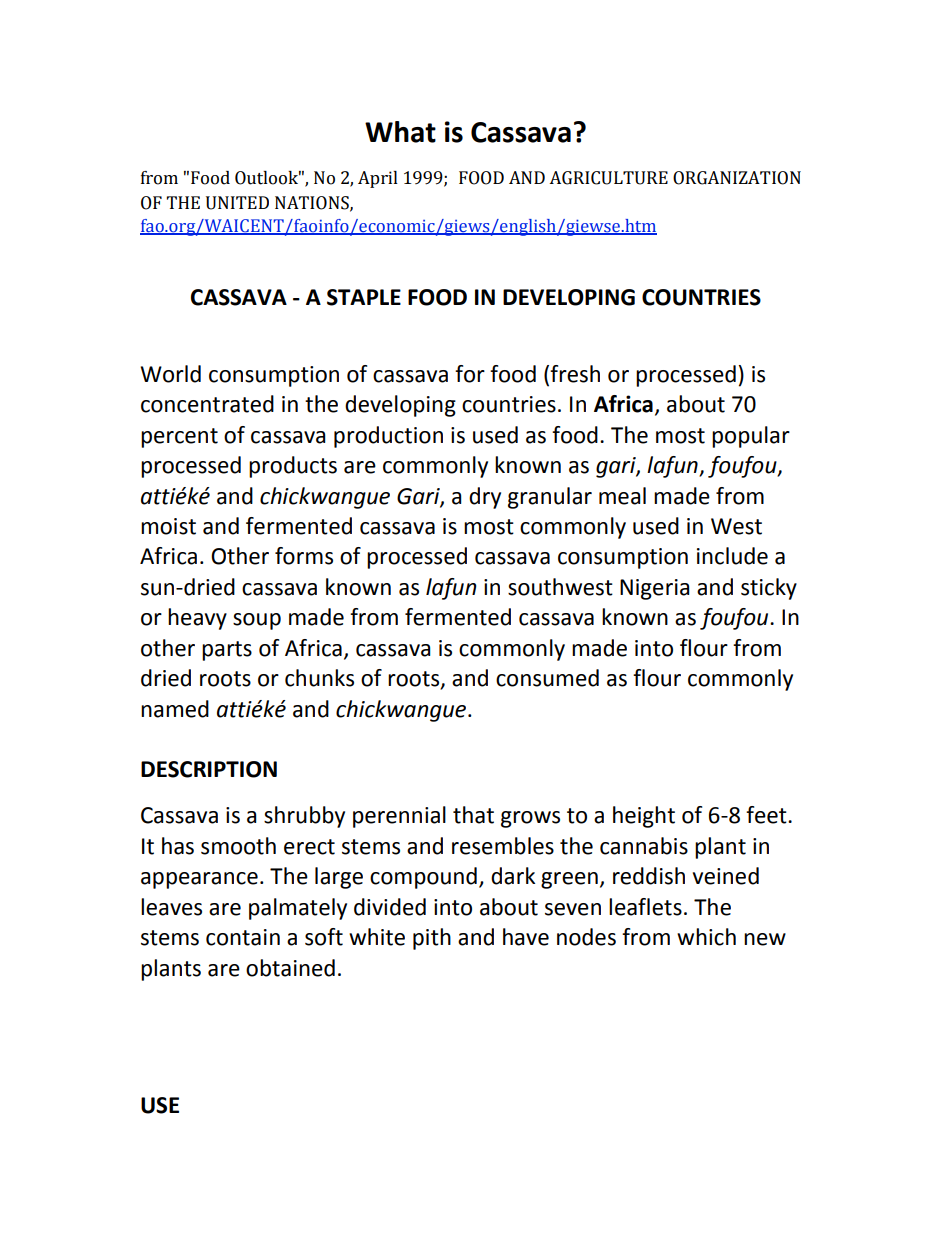 This screenshot has width=952, height=1233. I want to click on contain, so click(243, 937).
